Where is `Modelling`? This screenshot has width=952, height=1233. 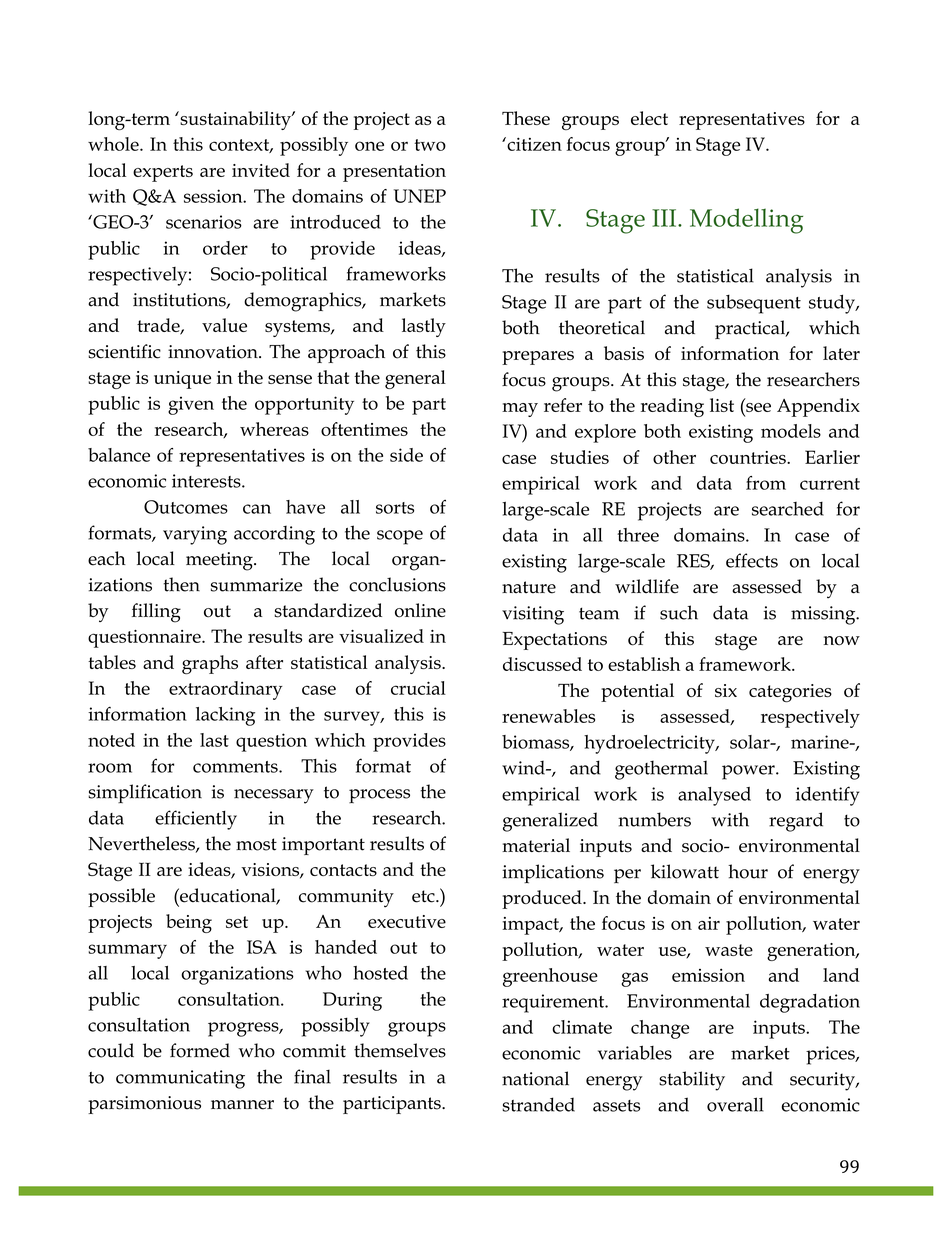 Modelling is located at coordinates (746, 221).
